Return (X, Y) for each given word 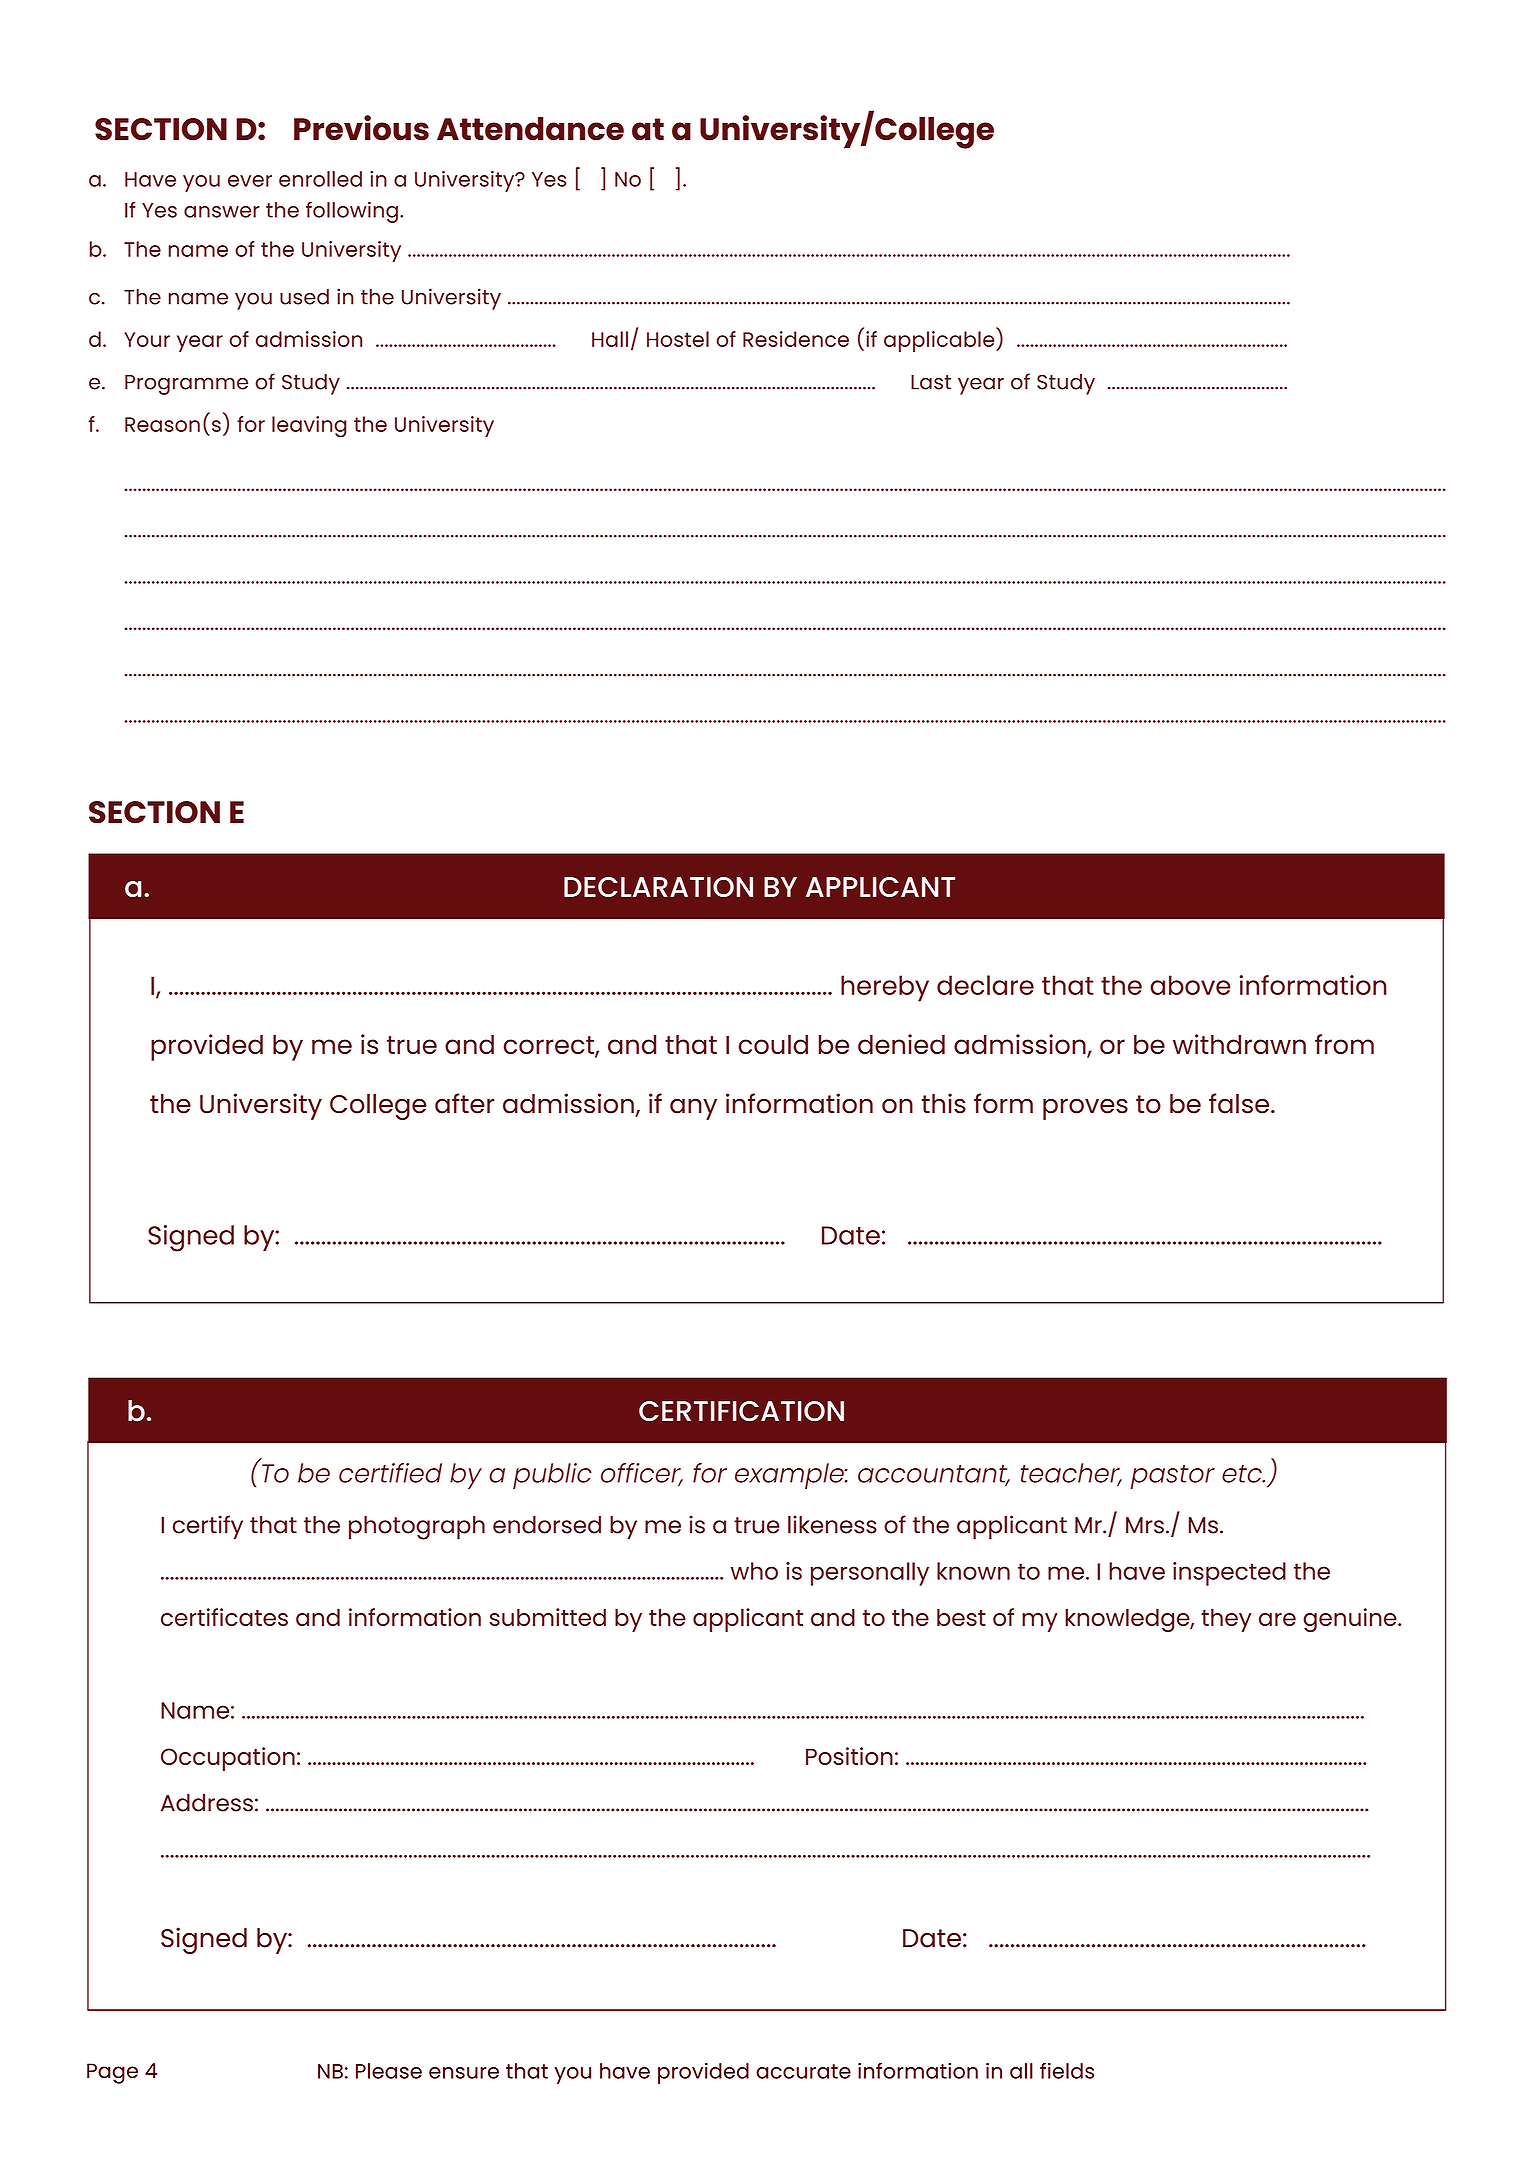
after (465, 1103)
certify (208, 1527)
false (1240, 1103)
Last (931, 382)
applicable (940, 341)
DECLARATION (658, 887)
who (754, 1571)
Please (389, 2071)
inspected (1229, 1574)
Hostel (678, 339)
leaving (309, 427)
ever (250, 181)
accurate (803, 2071)
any (693, 1109)
